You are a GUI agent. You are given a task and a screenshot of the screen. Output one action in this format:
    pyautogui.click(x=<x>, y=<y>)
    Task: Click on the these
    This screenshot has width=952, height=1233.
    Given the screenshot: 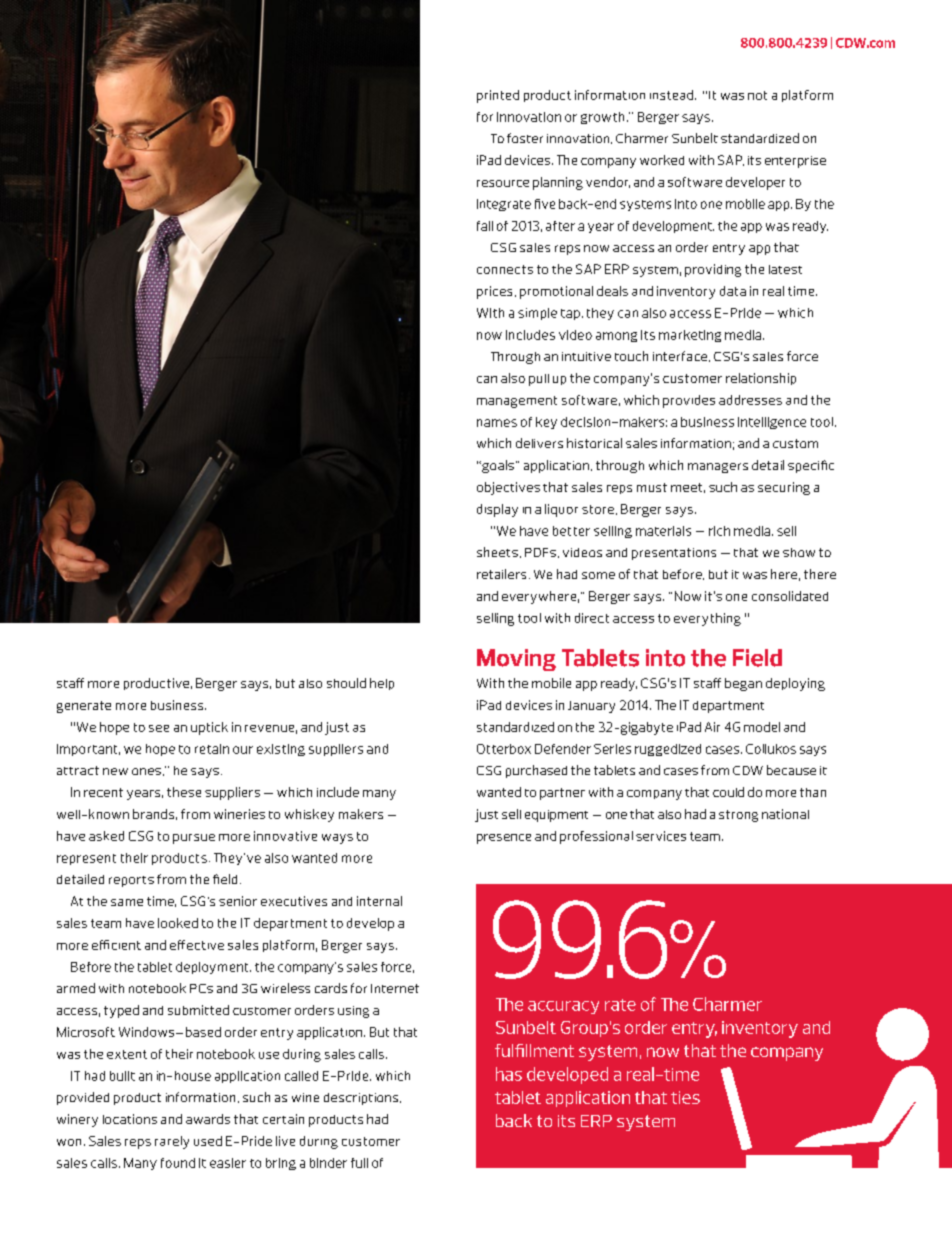 What is the action you would take?
    pyautogui.click(x=184, y=792)
